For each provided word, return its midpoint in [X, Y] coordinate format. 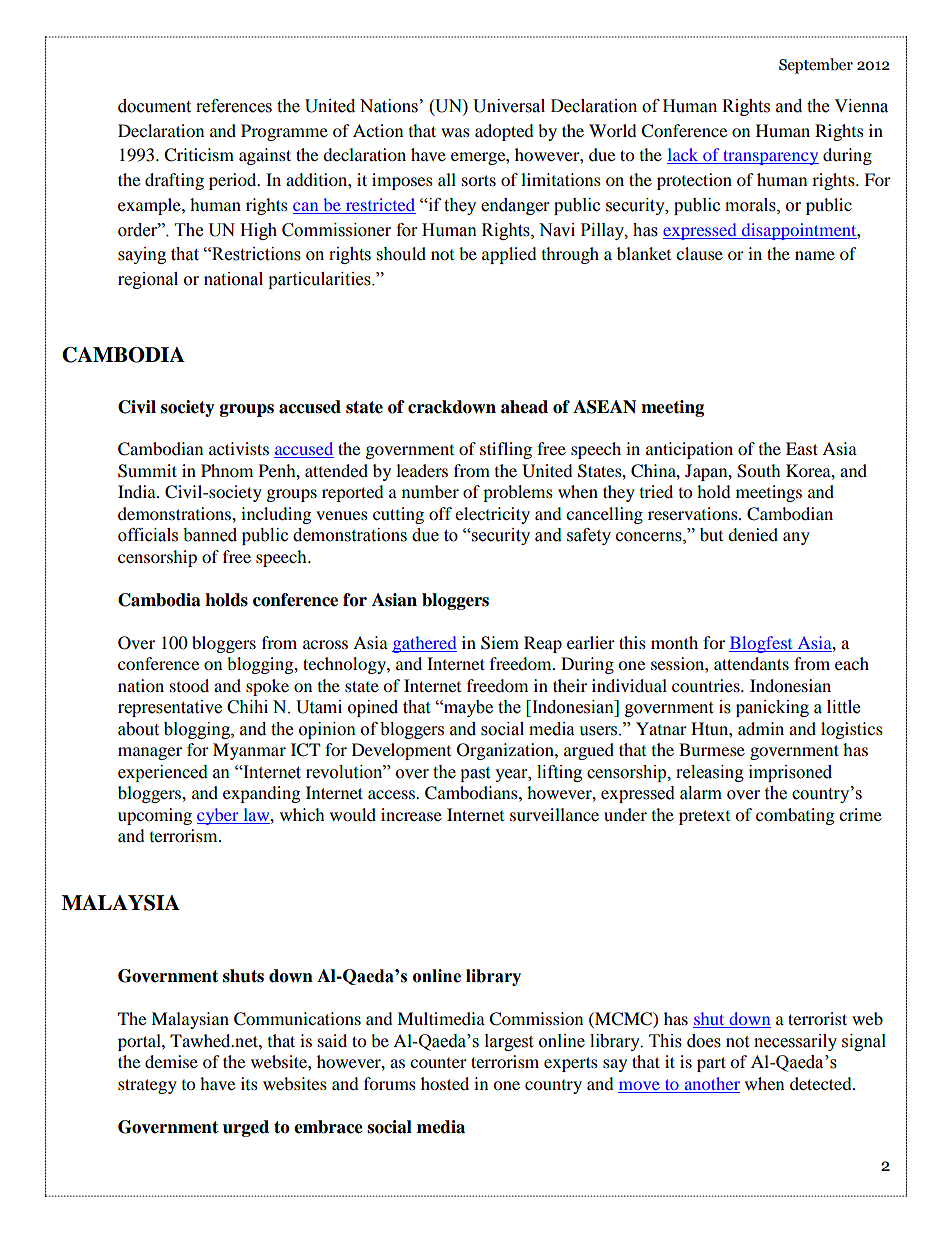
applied [509, 255]
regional [148, 280]
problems [518, 493]
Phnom [227, 470]
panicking [772, 708]
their [570, 685]
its [249, 1083]
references [234, 106]
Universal [509, 106]
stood [189, 685]
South [759, 471]
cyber [219, 816]
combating [795, 816]
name [815, 255]
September [816, 66]
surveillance [554, 814]
